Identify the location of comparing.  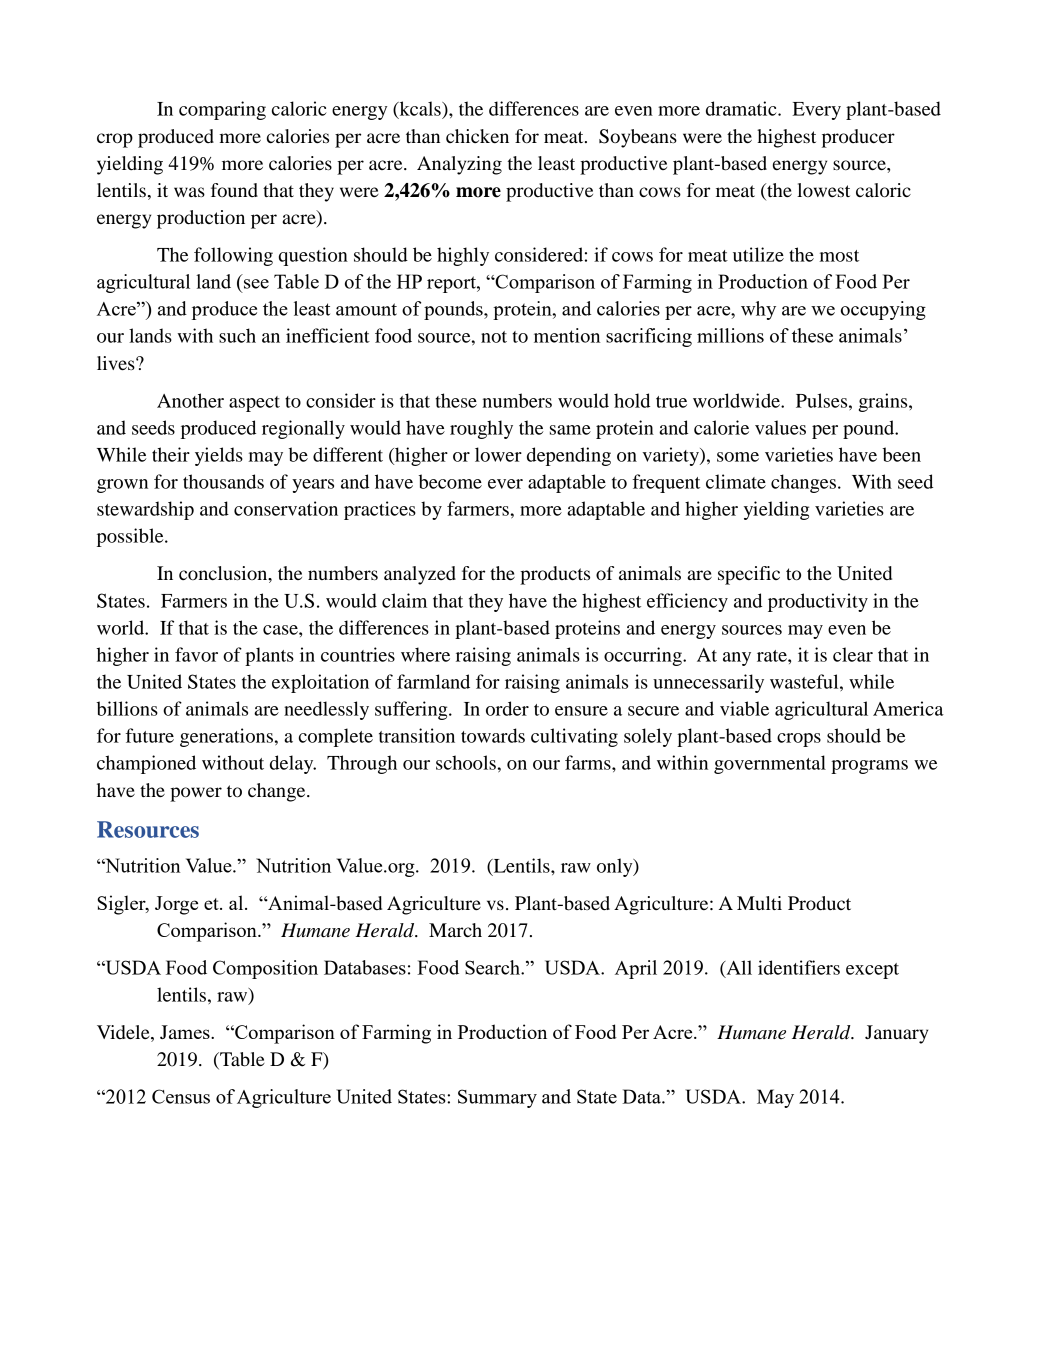
(222, 110).
